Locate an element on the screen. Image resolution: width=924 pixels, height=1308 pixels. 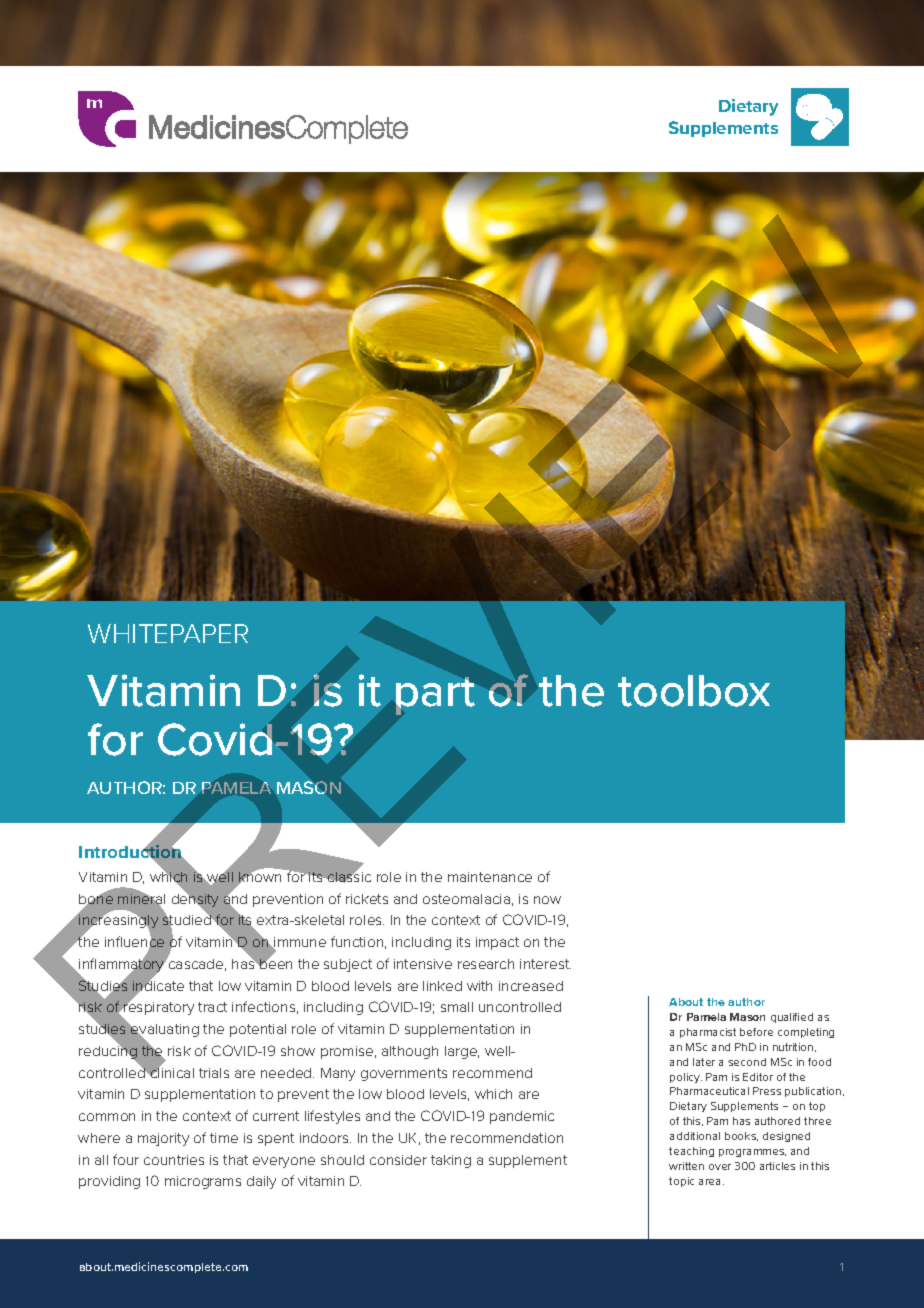
impact is located at coordinates (497, 943).
